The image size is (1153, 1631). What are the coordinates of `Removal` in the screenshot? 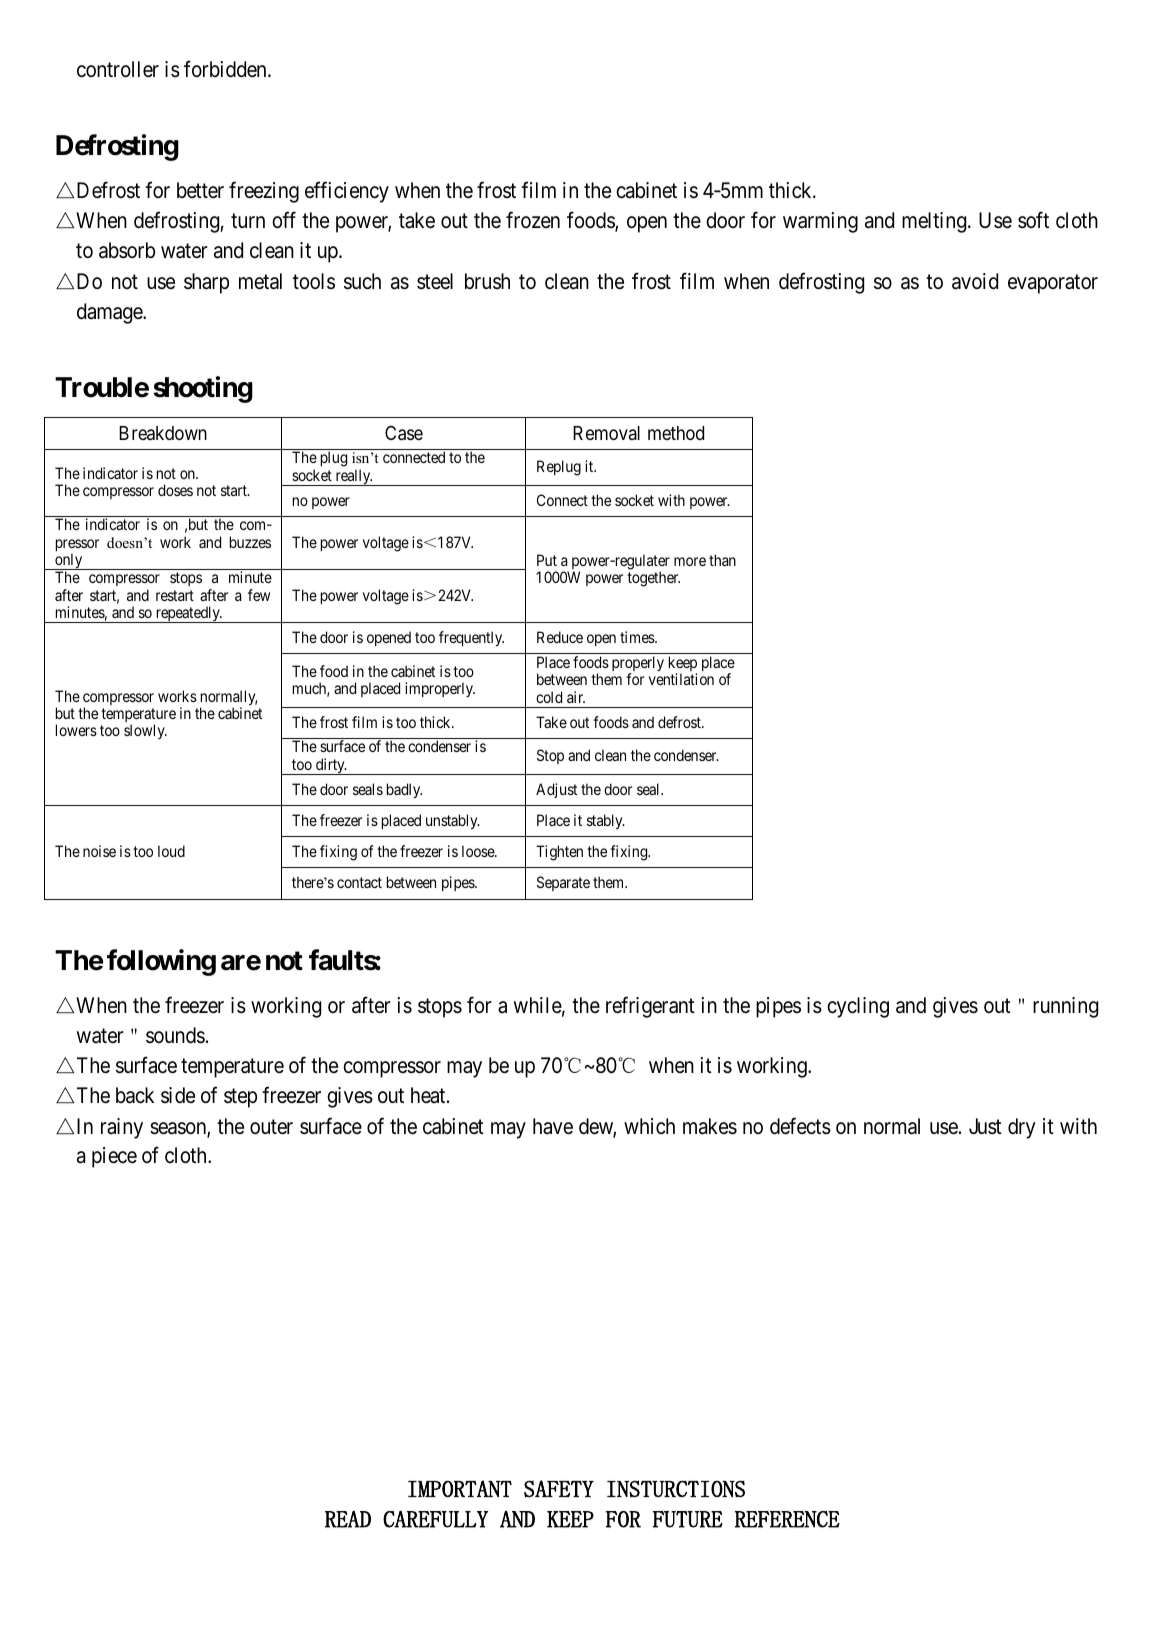 It's located at (606, 433).
